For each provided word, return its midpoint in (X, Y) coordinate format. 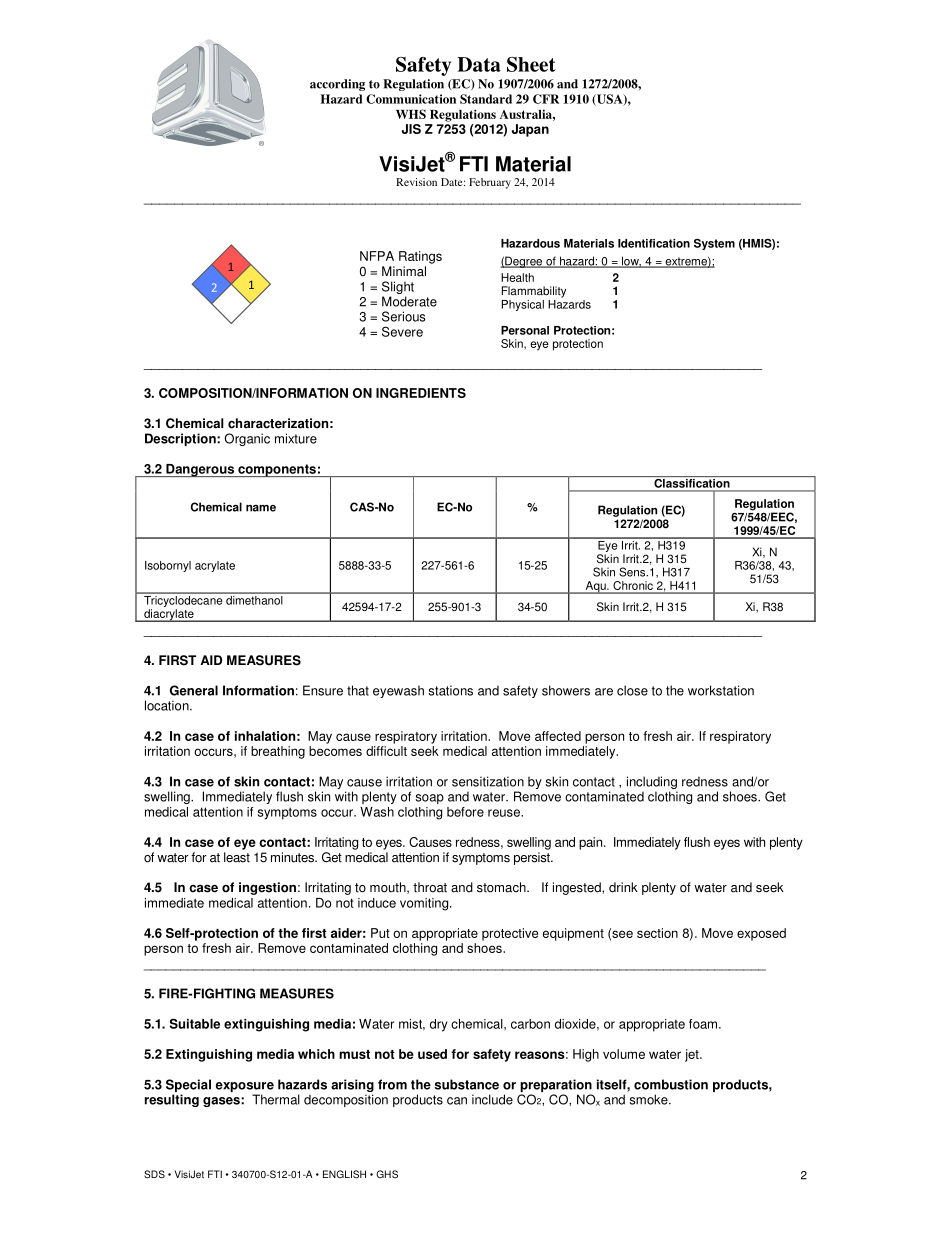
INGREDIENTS (421, 393)
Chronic (633, 587)
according (337, 85)
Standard (486, 99)
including (652, 782)
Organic (247, 439)
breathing (278, 752)
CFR (546, 99)
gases (222, 1102)
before (465, 812)
